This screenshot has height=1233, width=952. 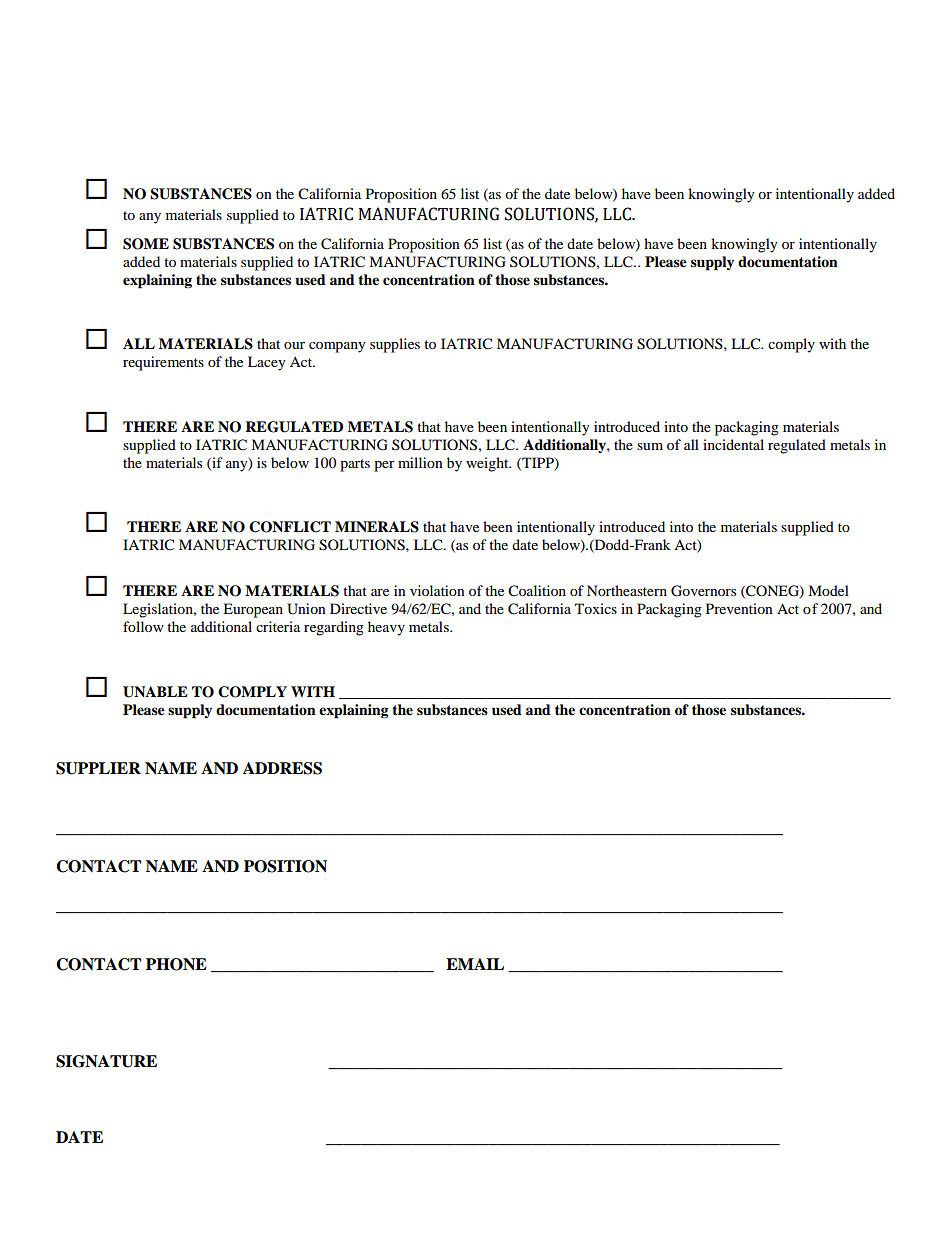 What do you see at coordinates (143, 626) in the screenshot?
I see `follow` at bounding box center [143, 626].
